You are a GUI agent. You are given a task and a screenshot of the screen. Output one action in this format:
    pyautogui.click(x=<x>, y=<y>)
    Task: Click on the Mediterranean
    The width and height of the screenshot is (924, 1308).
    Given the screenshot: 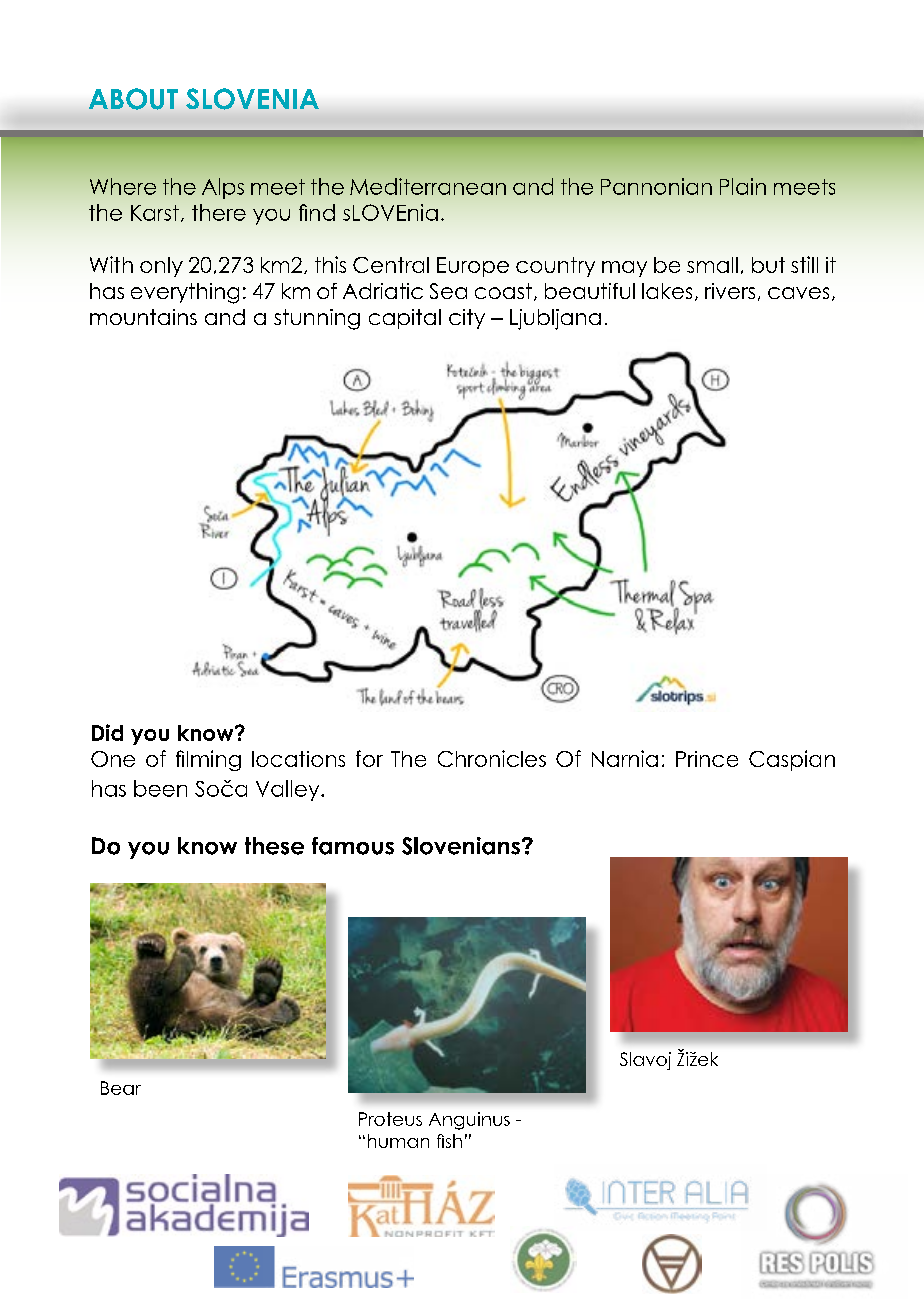 What is the action you would take?
    pyautogui.click(x=428, y=186)
